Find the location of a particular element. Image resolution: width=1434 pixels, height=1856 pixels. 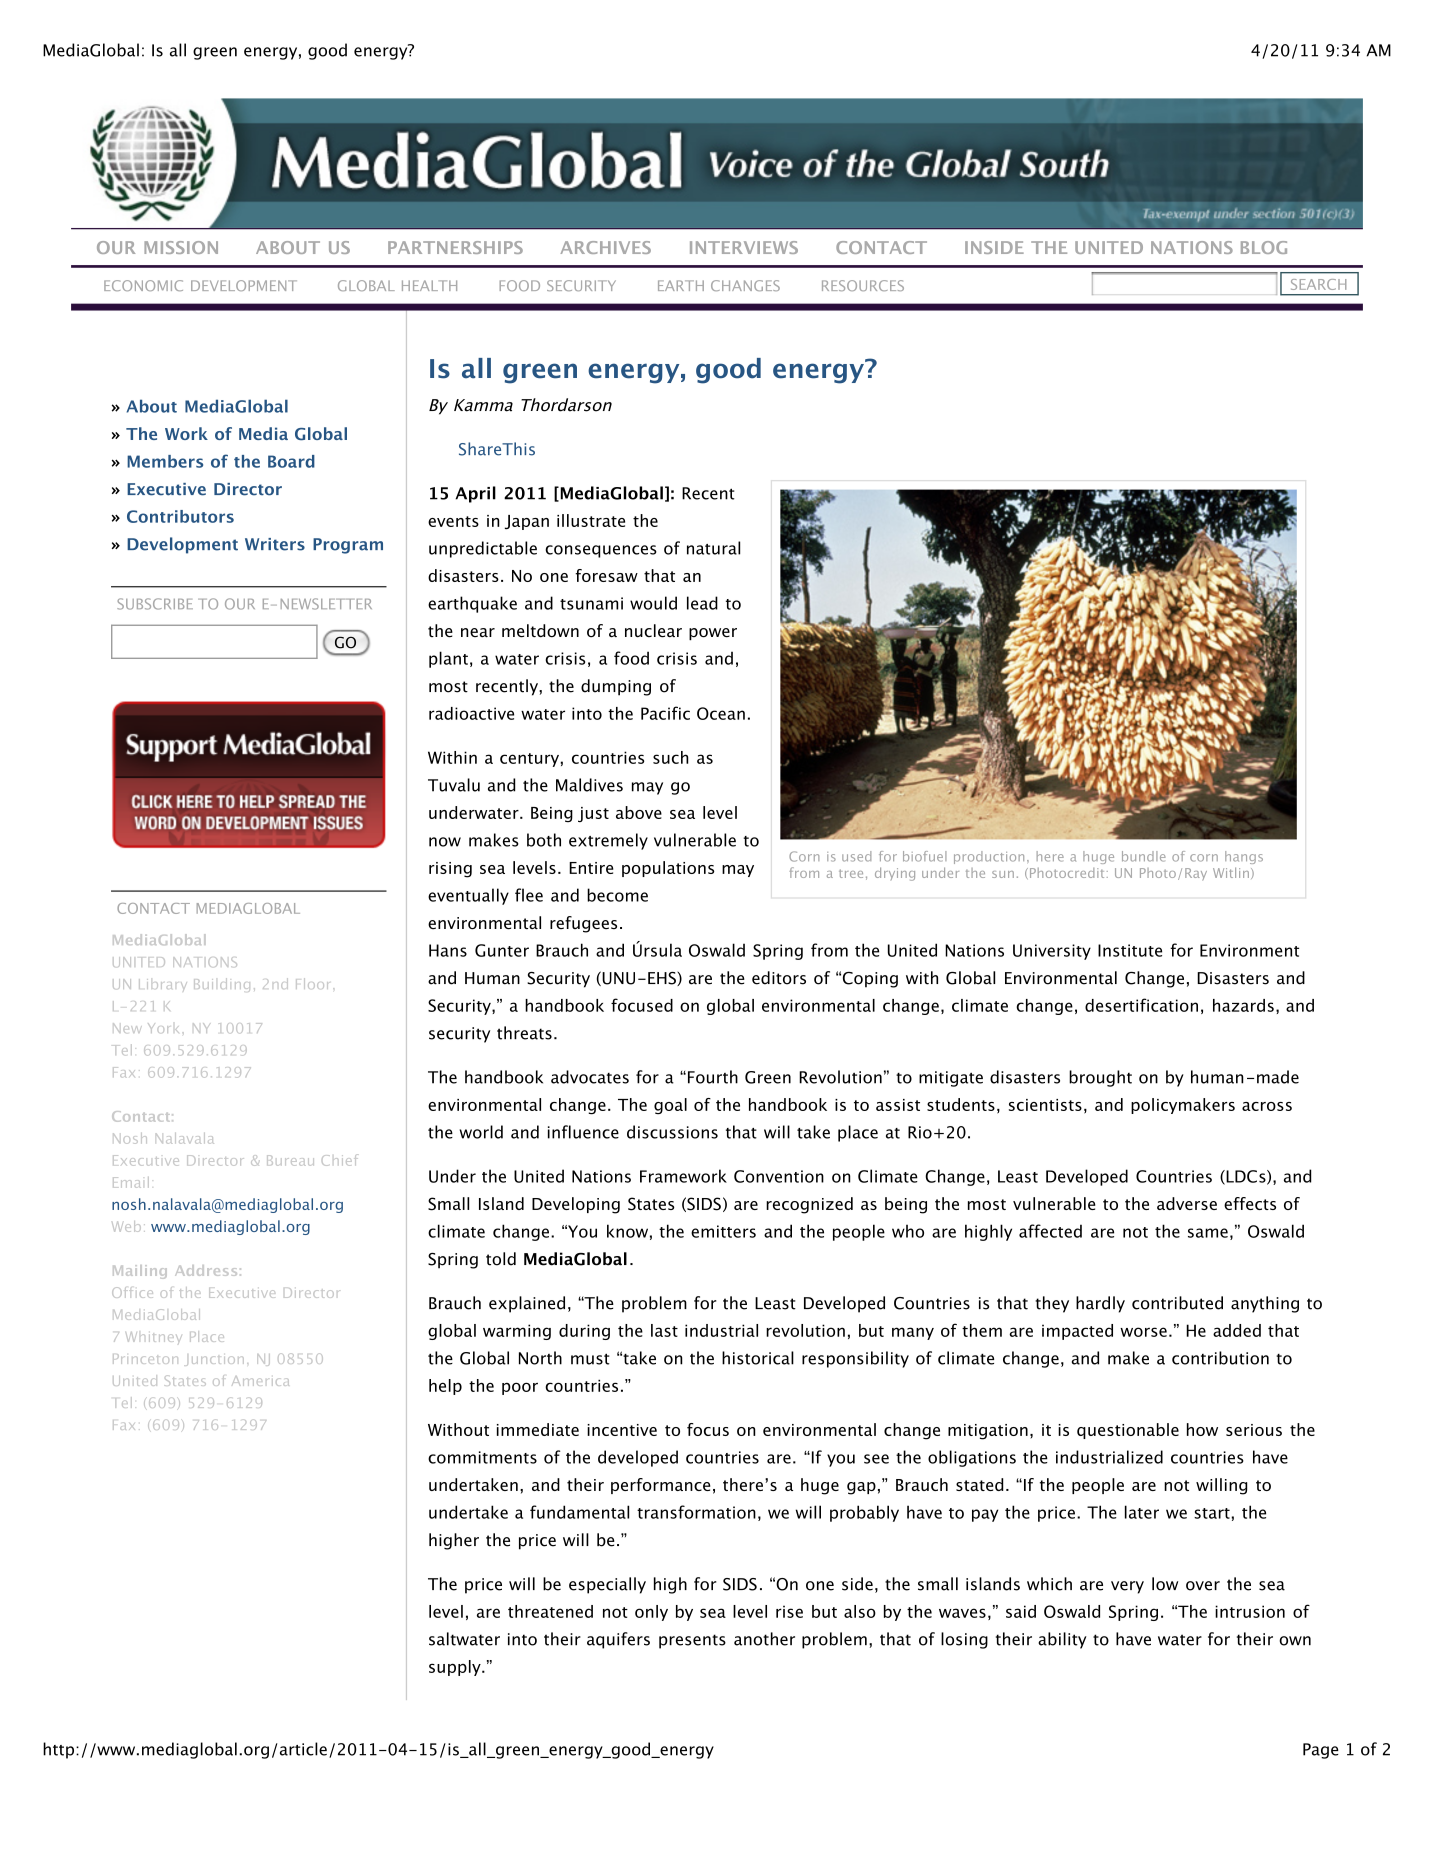

editors is located at coordinates (779, 978).
